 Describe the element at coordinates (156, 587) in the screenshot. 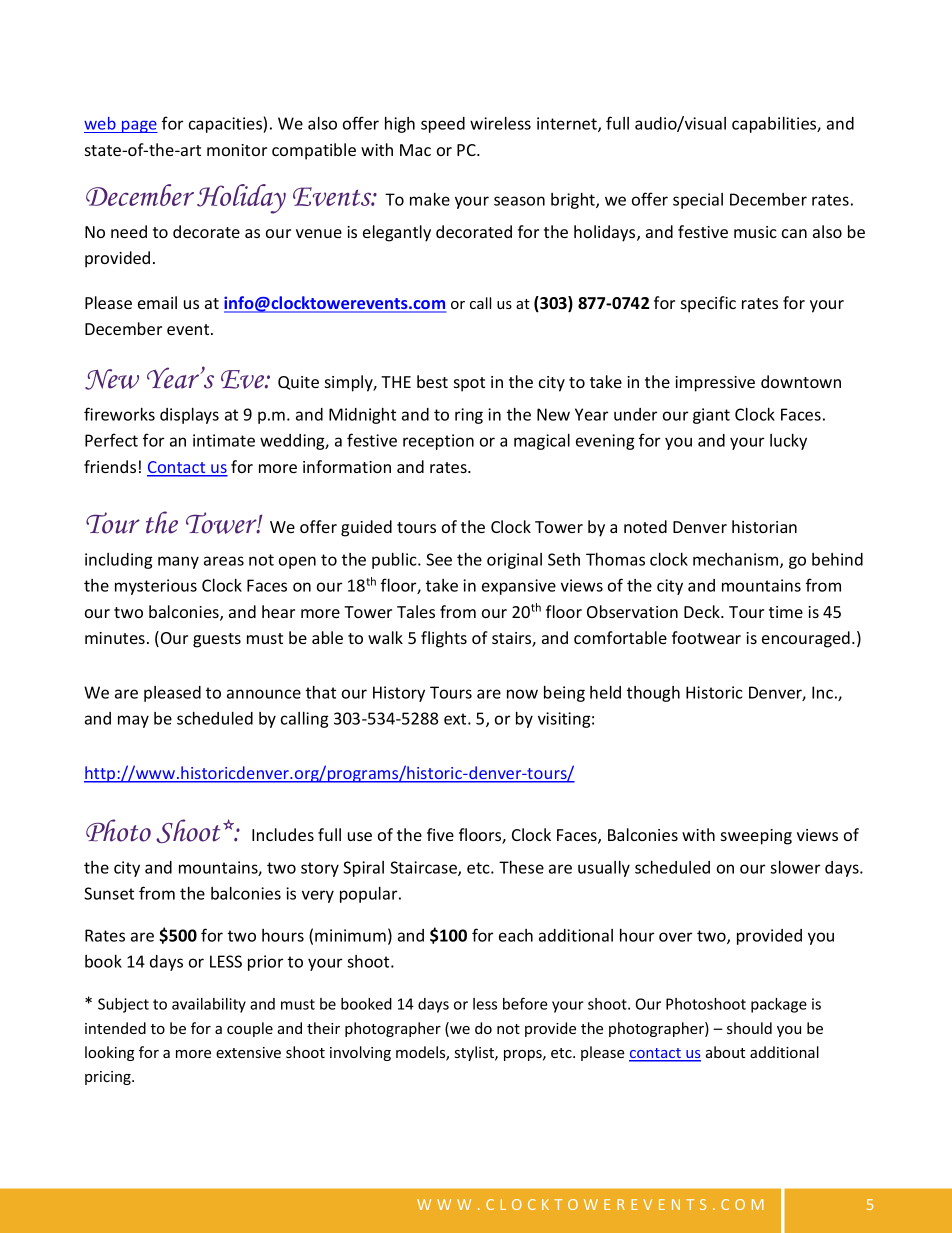

I see `mysterious` at that location.
